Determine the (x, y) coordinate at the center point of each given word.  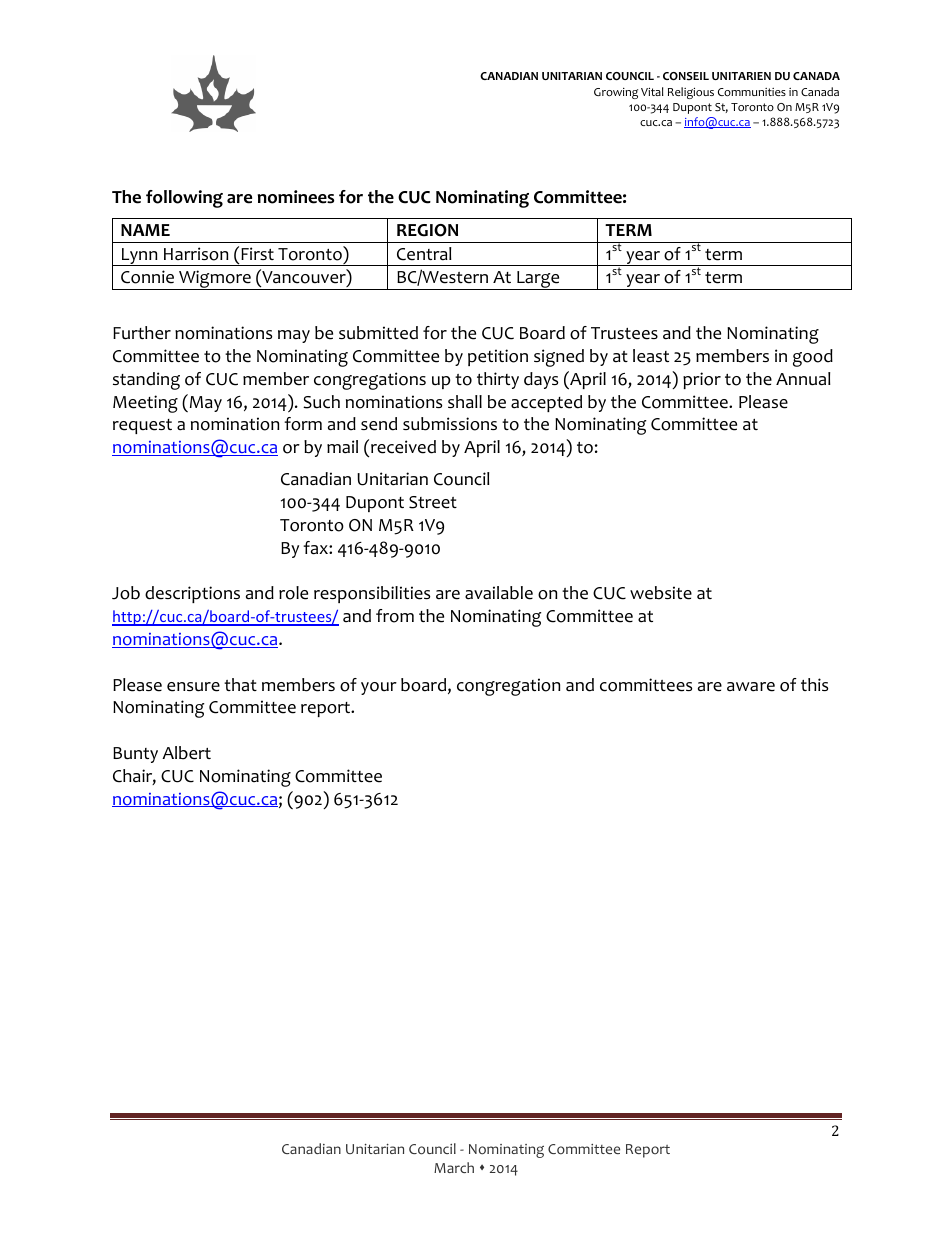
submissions (450, 424)
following (184, 199)
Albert (186, 753)
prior (702, 380)
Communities (752, 92)
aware (751, 687)
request (142, 426)
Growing (616, 93)
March (454, 1167)
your (379, 688)
